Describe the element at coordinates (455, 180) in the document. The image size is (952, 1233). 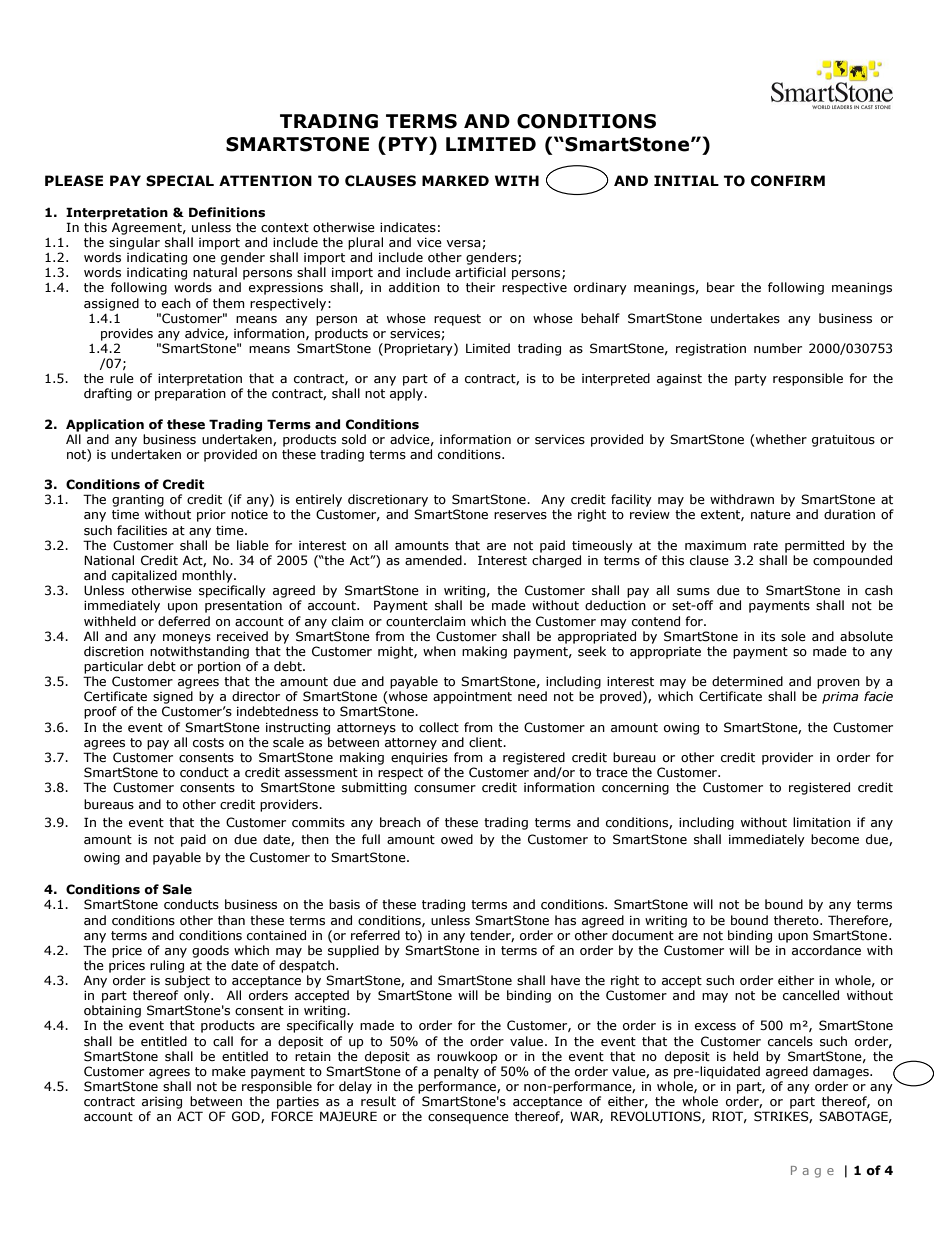
I see `MARKED` at that location.
